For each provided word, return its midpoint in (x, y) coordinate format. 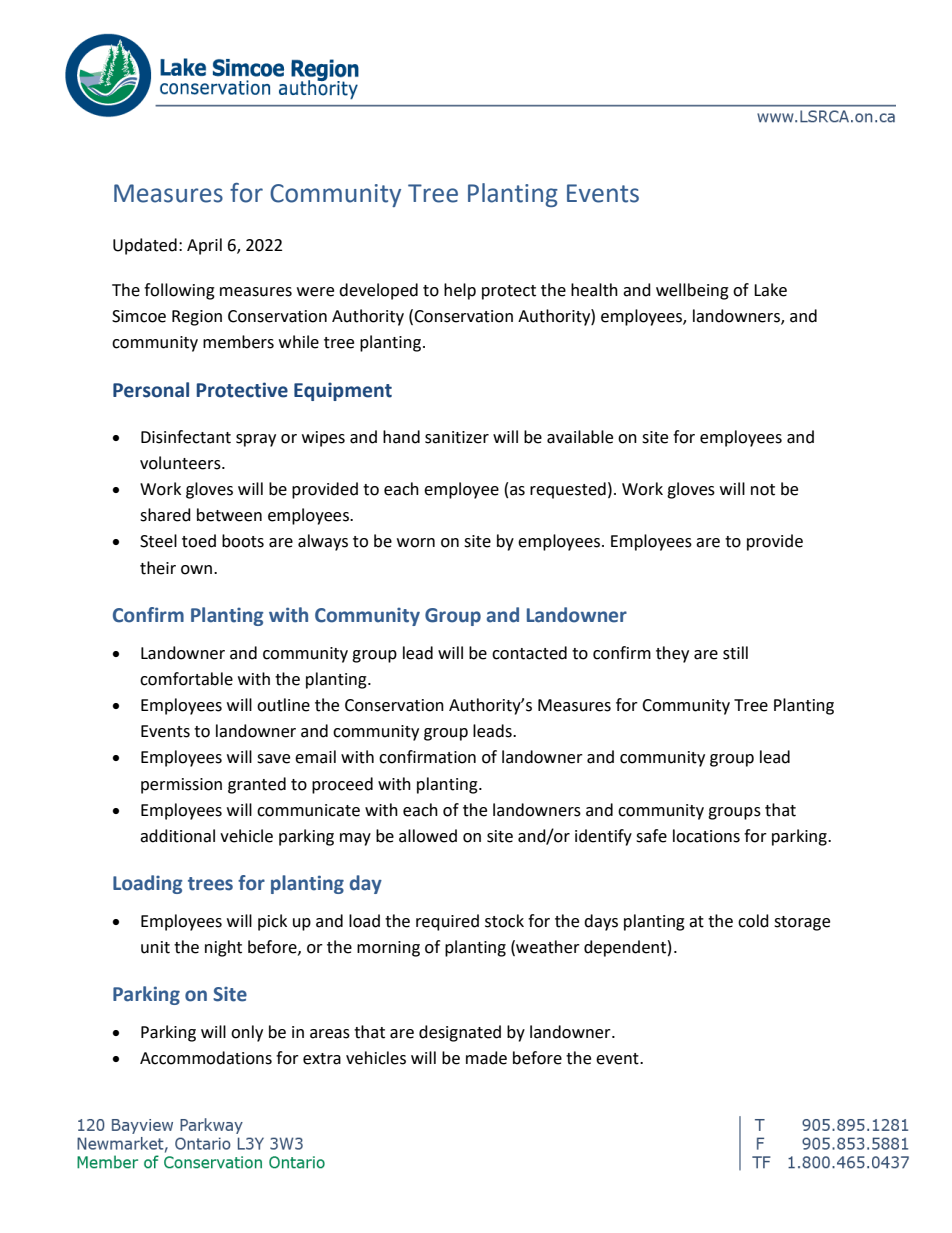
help (460, 291)
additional (177, 836)
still (735, 653)
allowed (428, 836)
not (763, 490)
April (204, 246)
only (247, 1033)
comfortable (186, 679)
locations (706, 836)
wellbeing (692, 291)
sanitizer (457, 437)
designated (460, 1033)
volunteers (181, 463)
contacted (529, 653)
